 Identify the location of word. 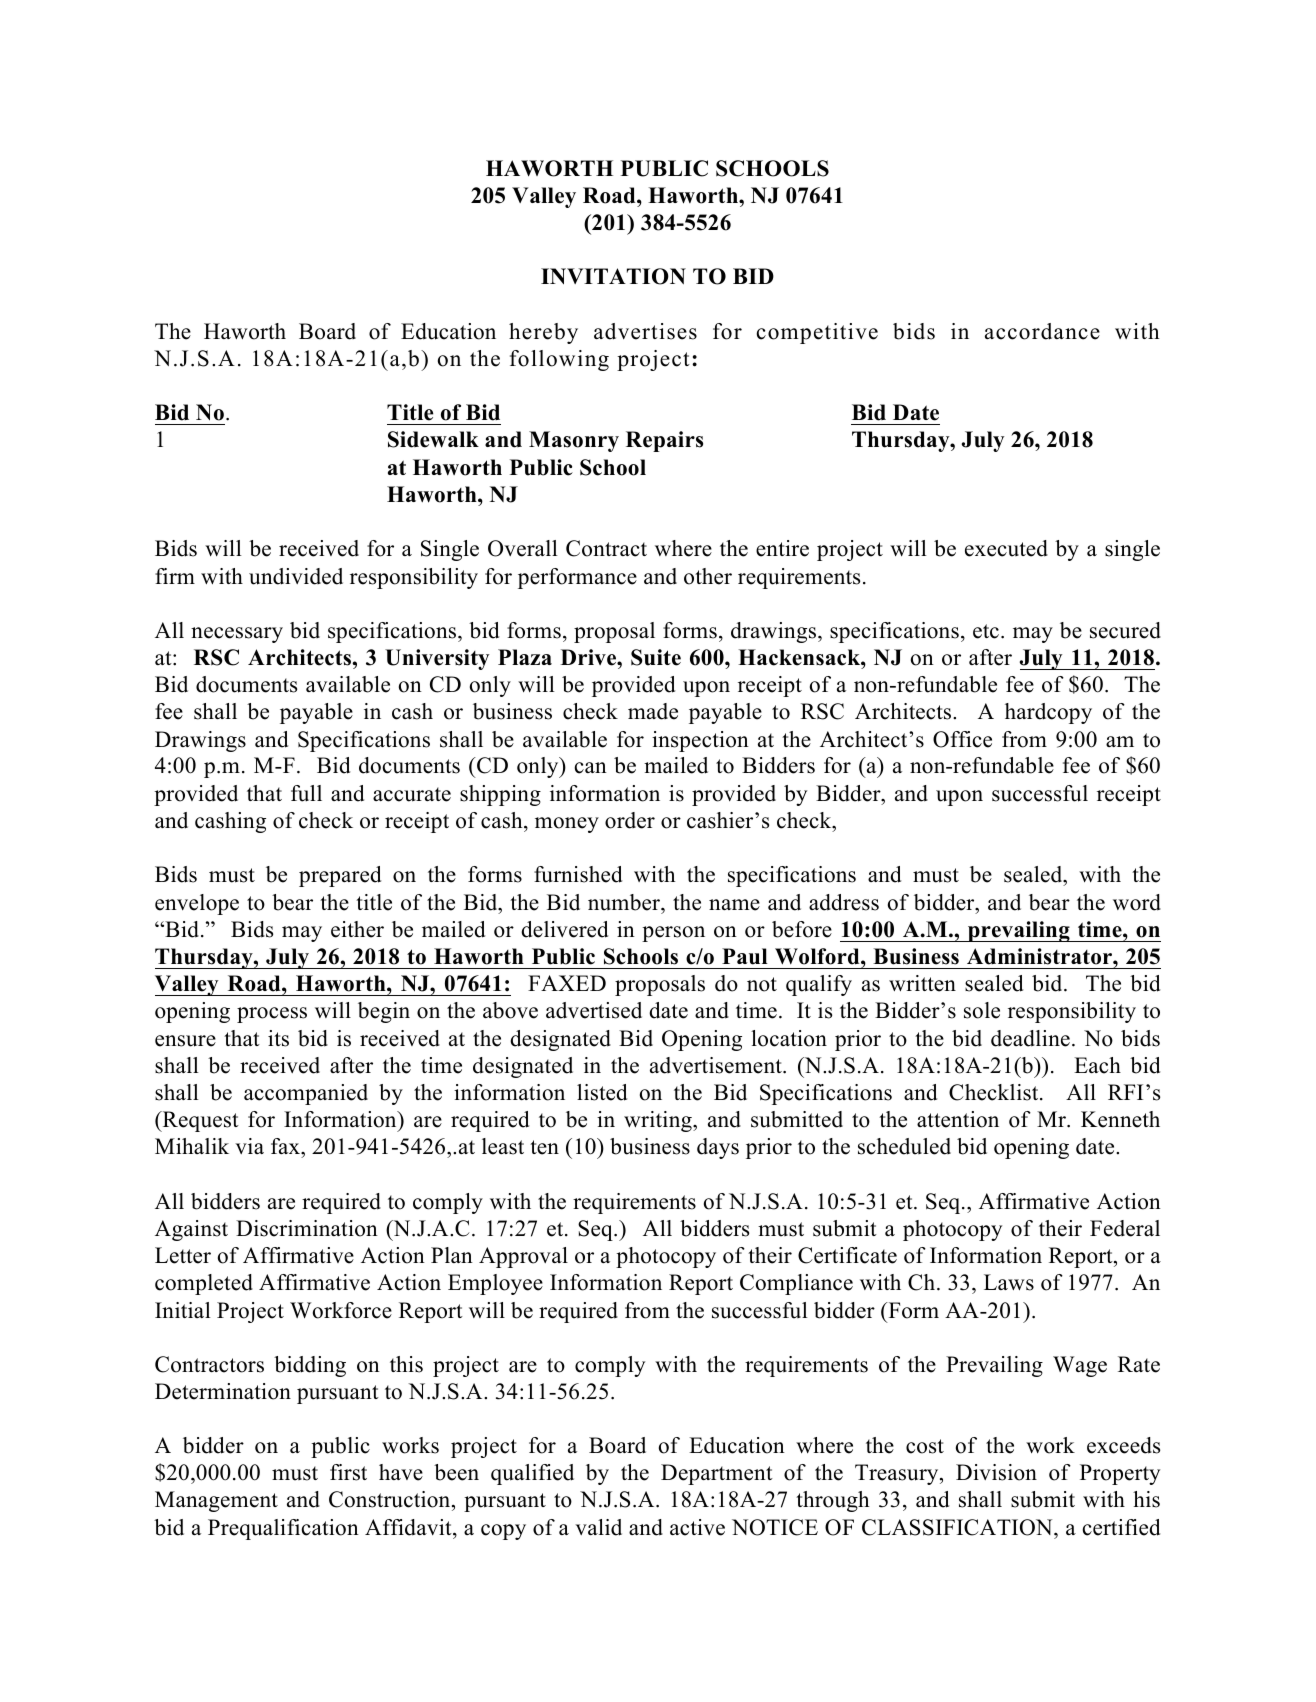
(1137, 902).
